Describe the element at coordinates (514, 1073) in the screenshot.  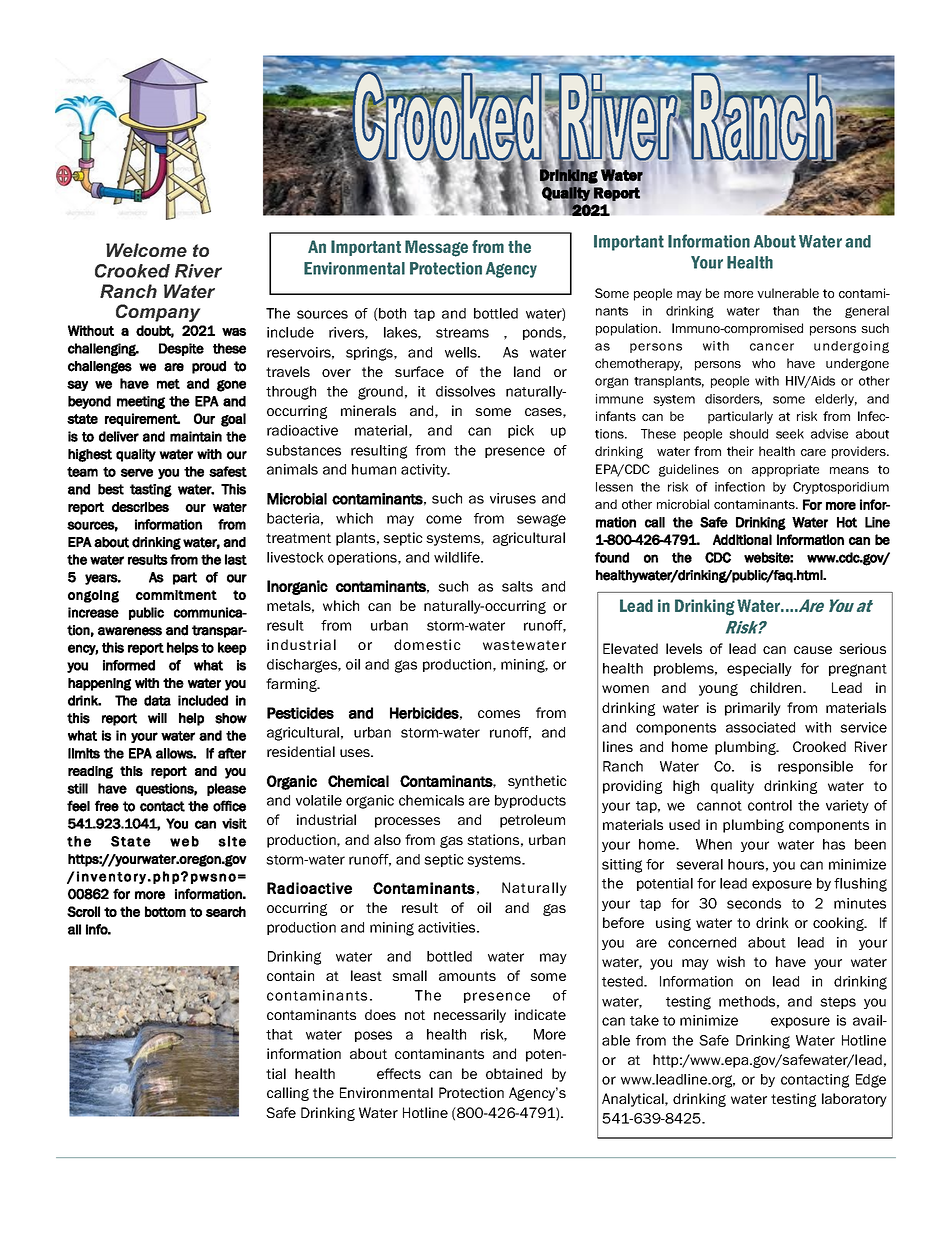
I see `obtained` at that location.
